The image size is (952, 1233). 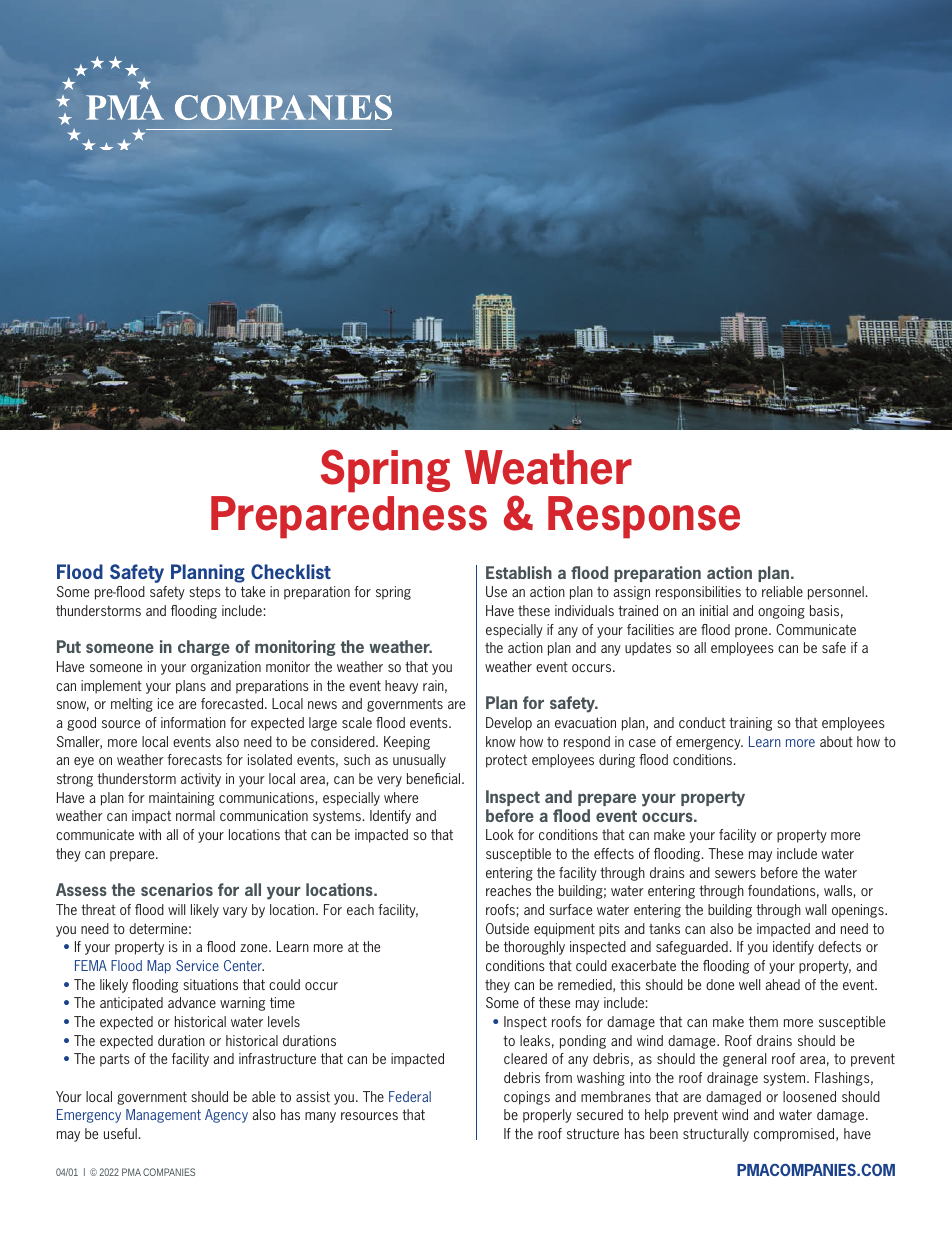 What do you see at coordinates (205, 593) in the screenshot?
I see `steps` at bounding box center [205, 593].
